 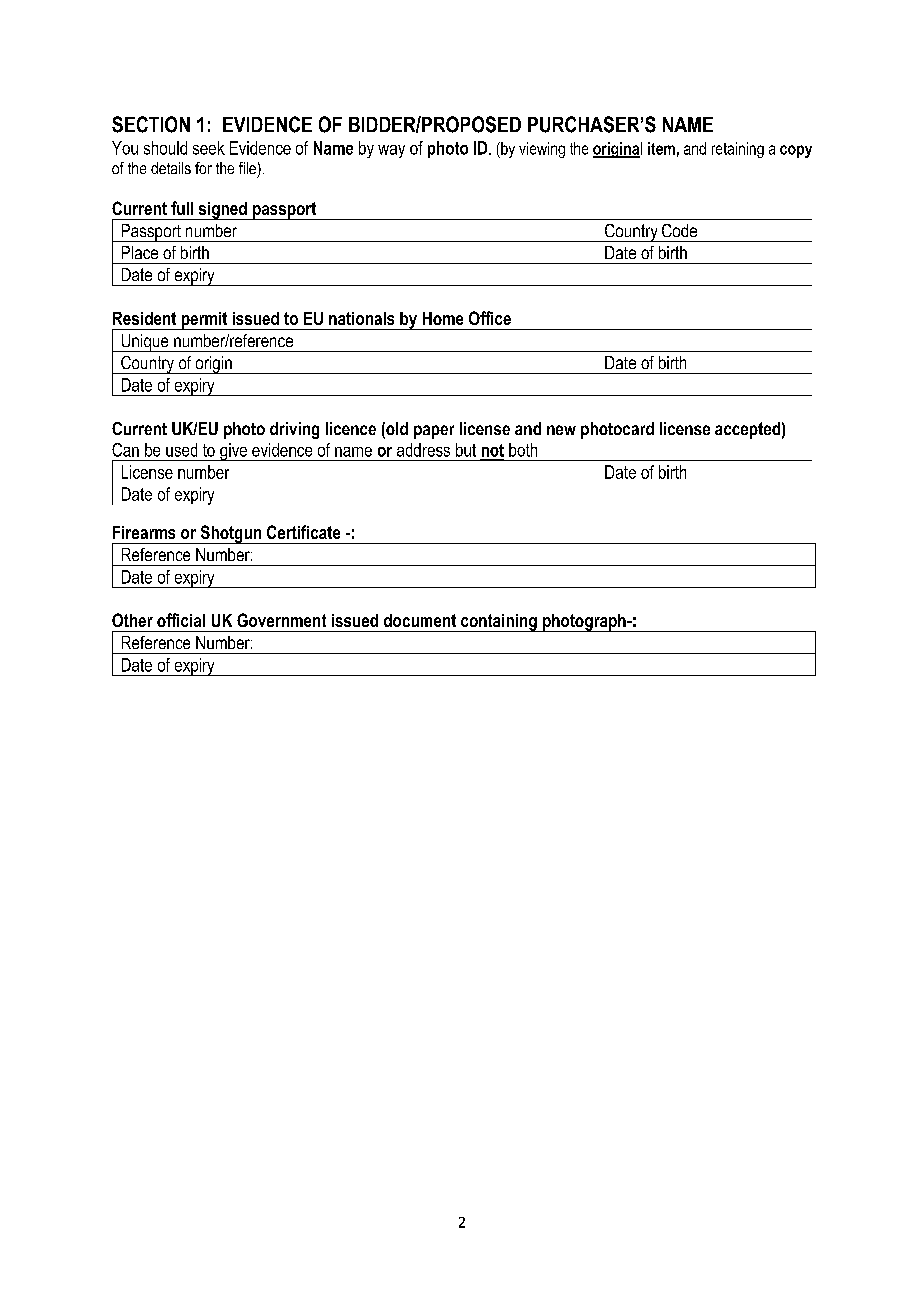 What do you see at coordinates (181, 620) in the screenshot?
I see `official` at bounding box center [181, 620].
